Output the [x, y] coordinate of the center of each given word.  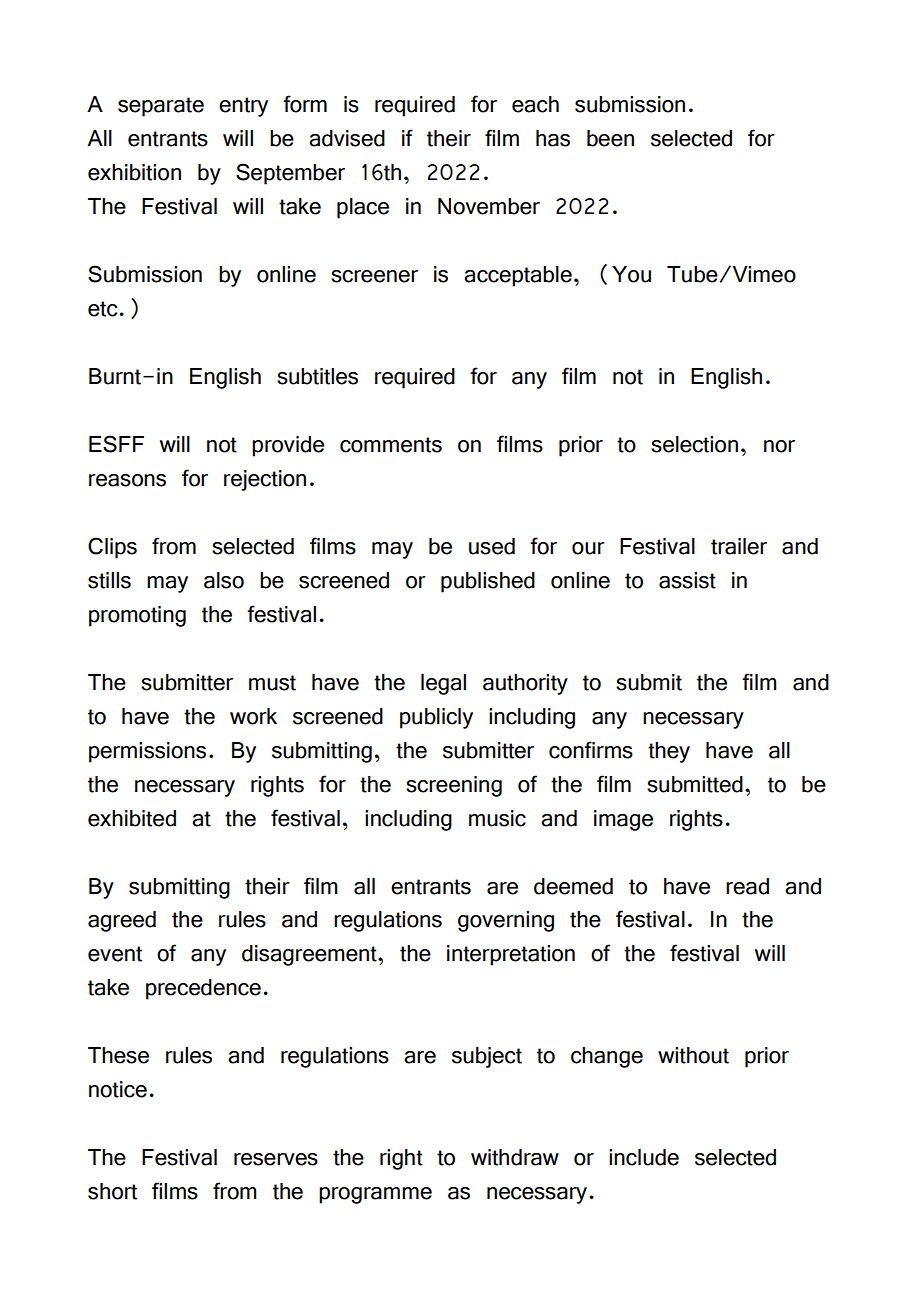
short [112, 1191]
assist [687, 580]
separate [161, 107]
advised [347, 138]
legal [443, 684]
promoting [137, 616]
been [610, 138]
